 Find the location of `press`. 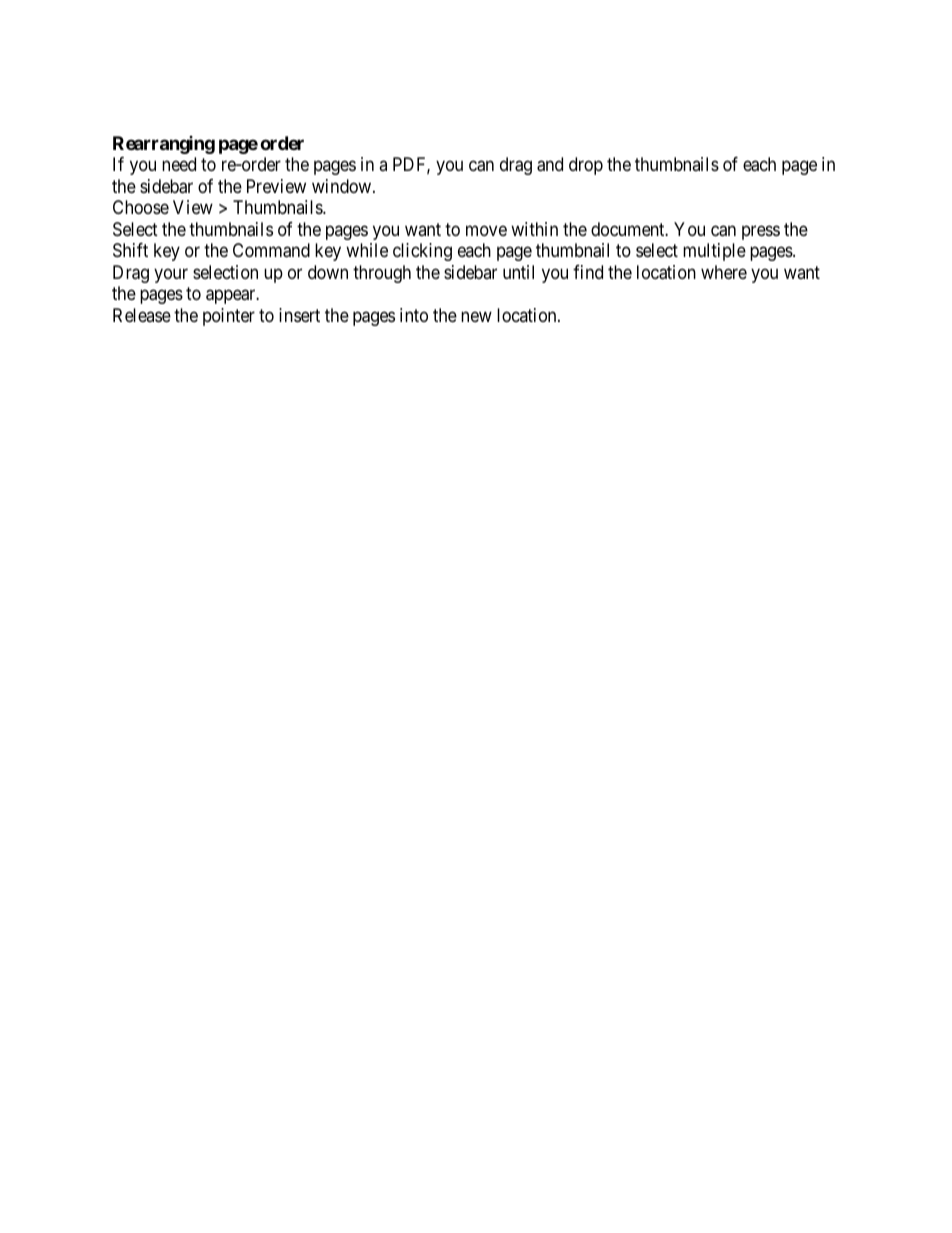

press is located at coordinates (761, 232).
